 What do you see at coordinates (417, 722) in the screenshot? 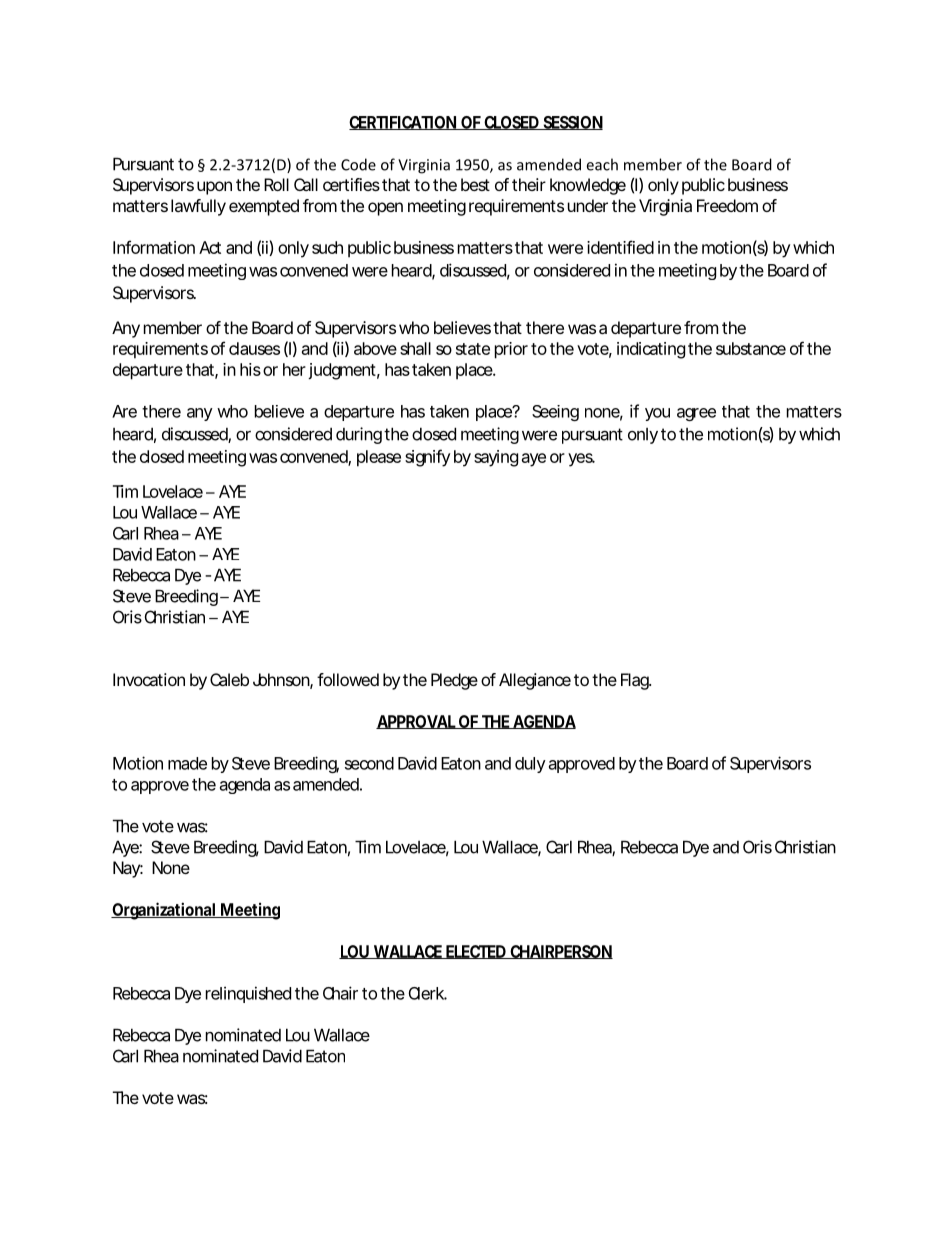
I see `APPROVAL` at bounding box center [417, 722].
